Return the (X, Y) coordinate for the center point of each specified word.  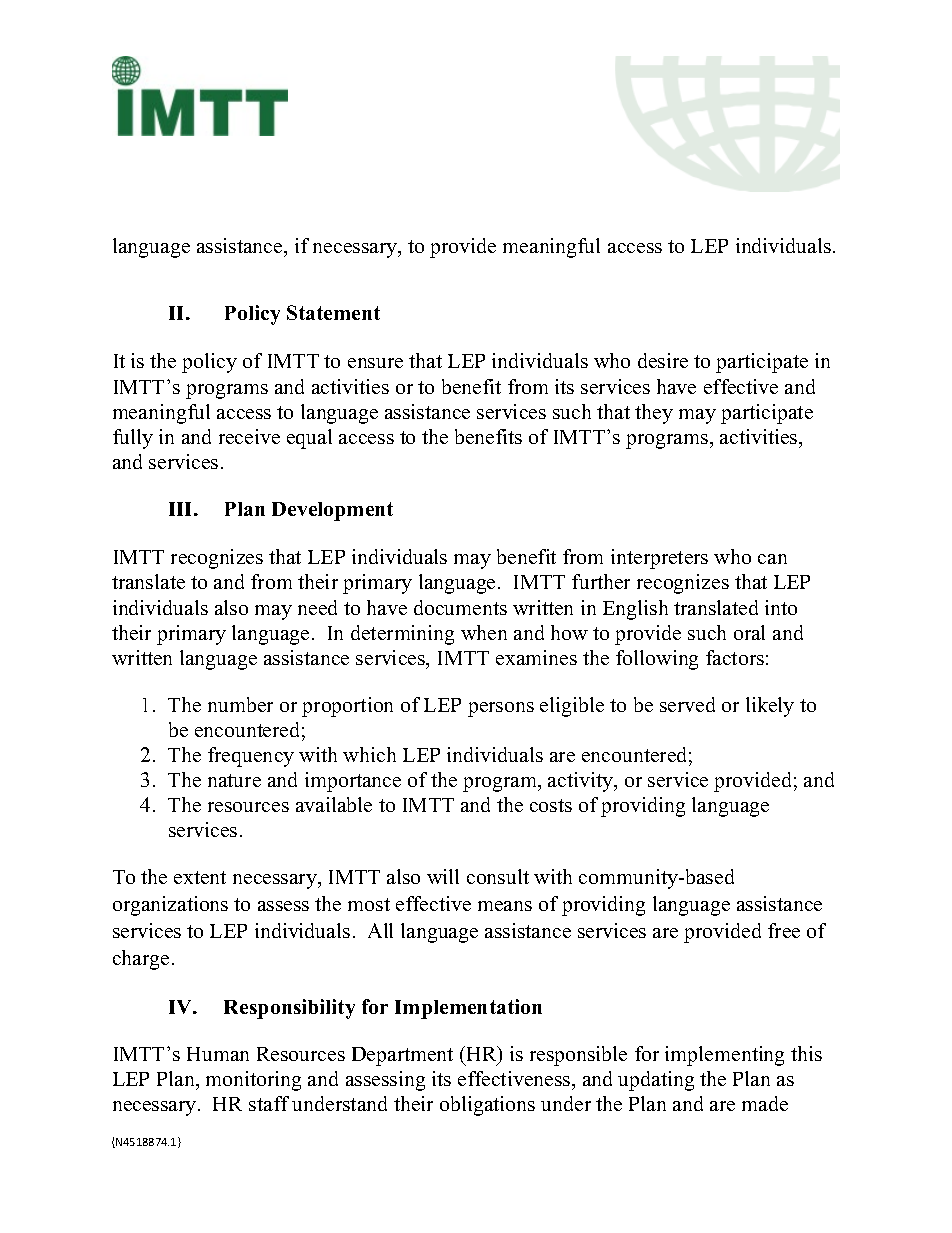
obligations (487, 1106)
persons (501, 709)
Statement (333, 312)
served (687, 704)
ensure (375, 363)
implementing (724, 1056)
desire (663, 360)
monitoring (253, 1081)
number (240, 704)
